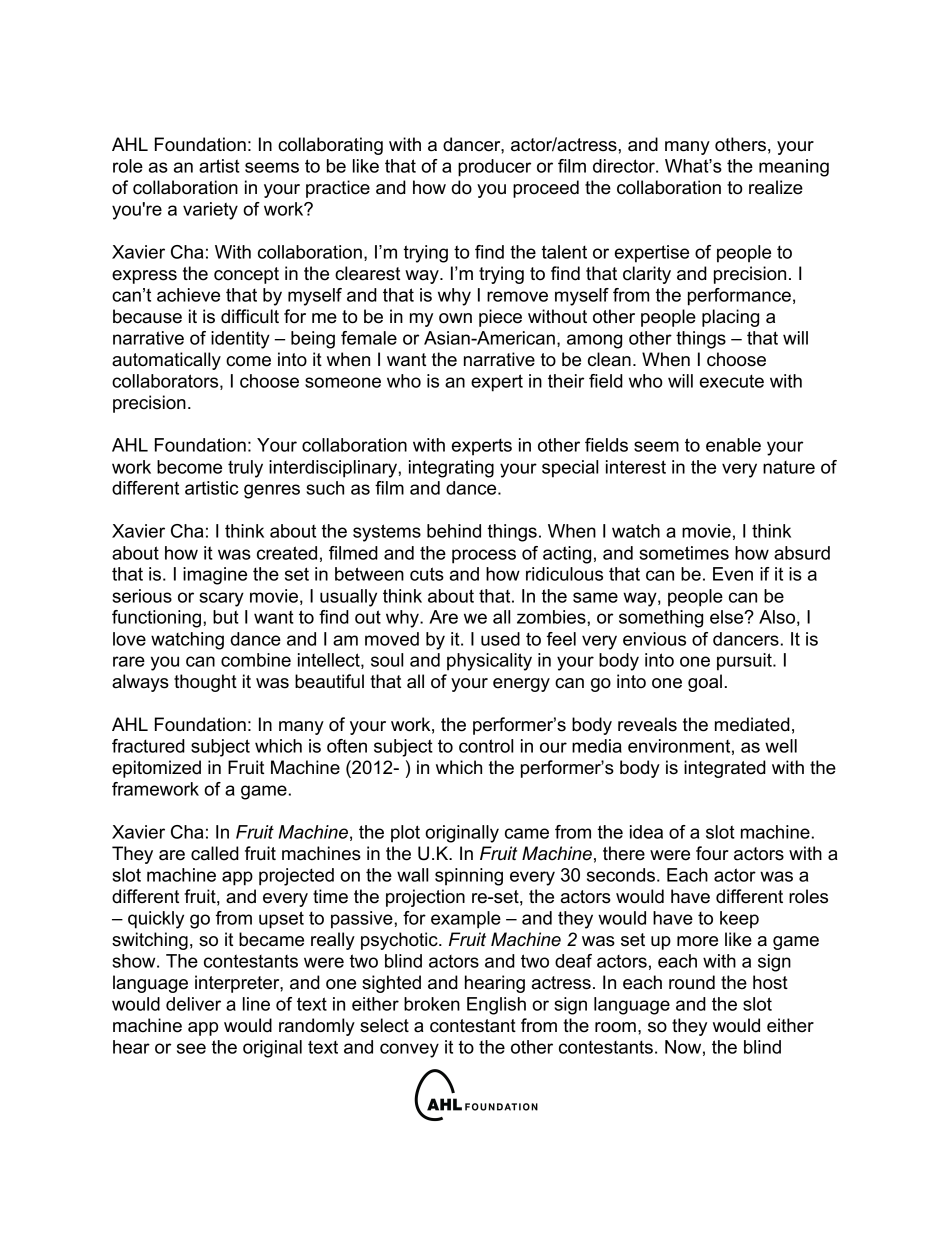 The height and width of the screenshot is (1233, 952). Describe the element at coordinates (725, 769) in the screenshot. I see `integrated` at that location.
